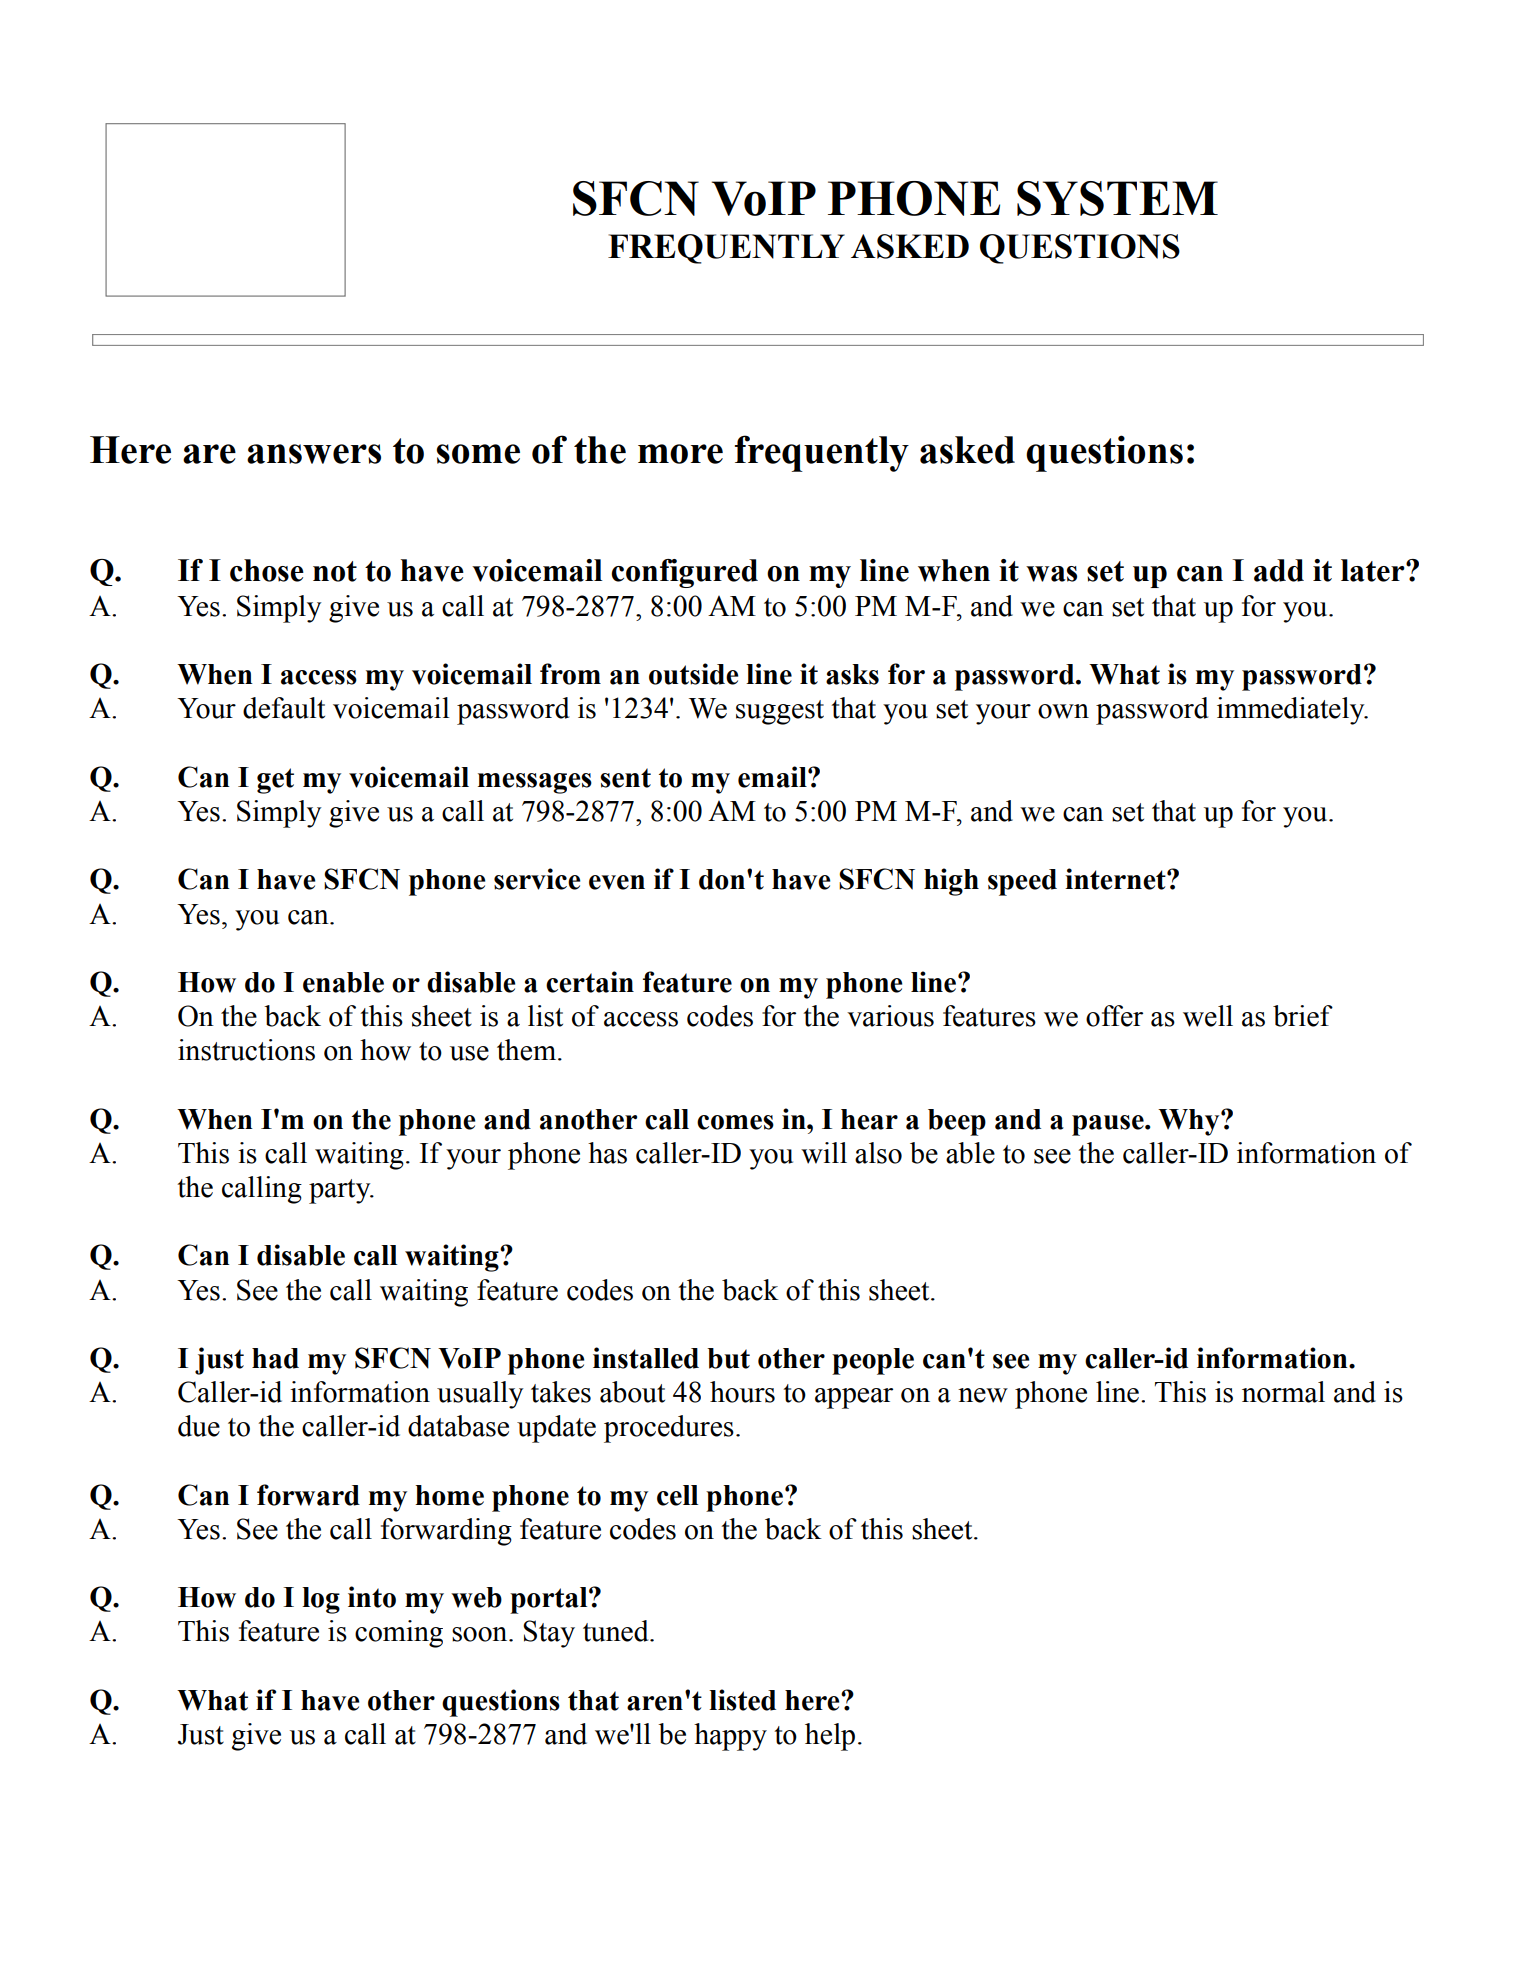 Image resolution: width=1516 pixels, height=1962 pixels. I want to click on coming, so click(399, 1634).
